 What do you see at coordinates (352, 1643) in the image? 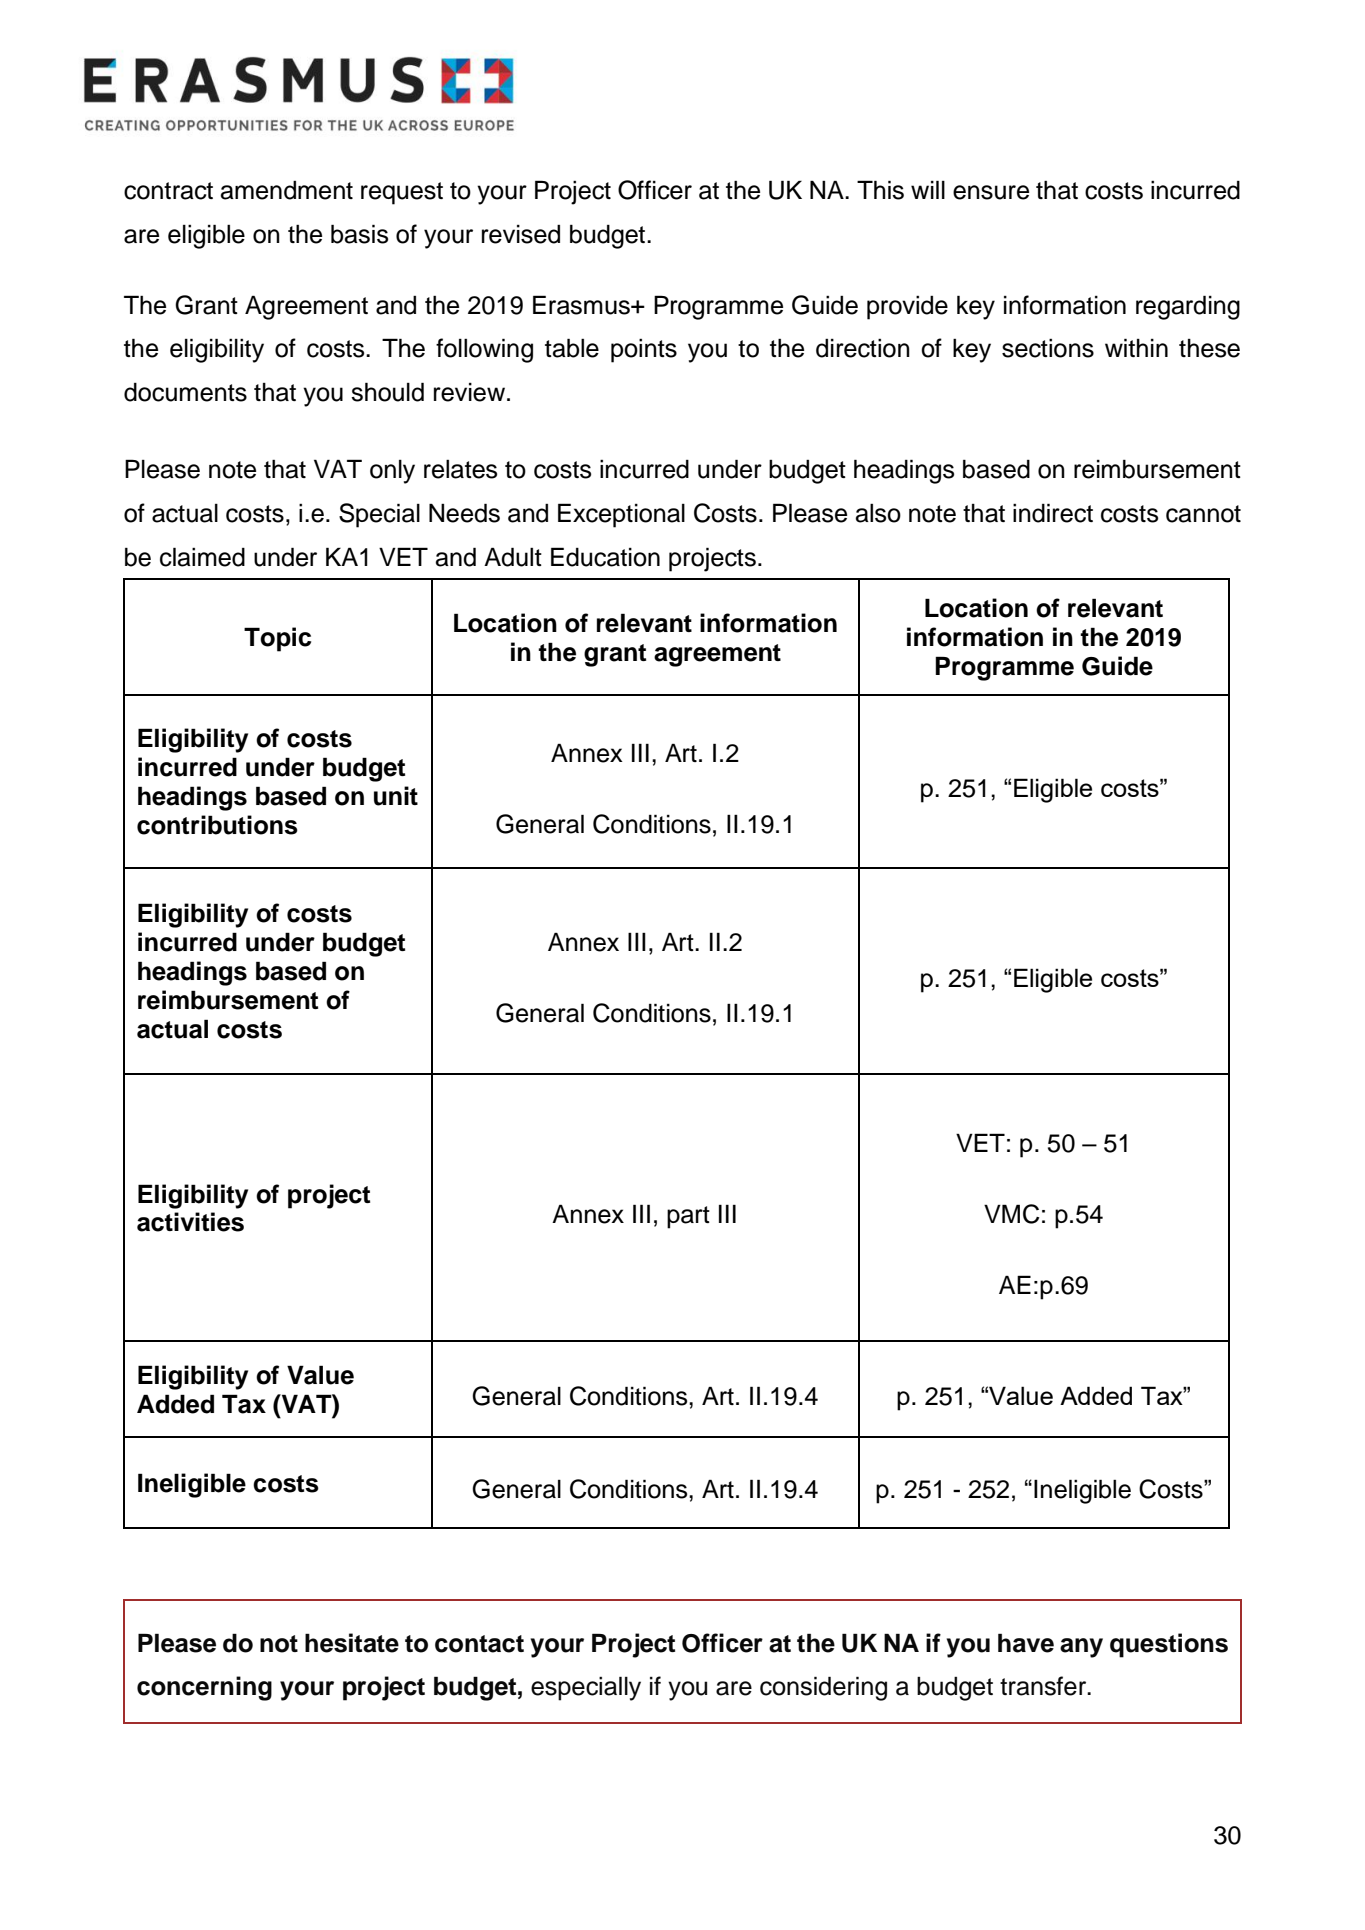
I see `hesitate` at bounding box center [352, 1643].
